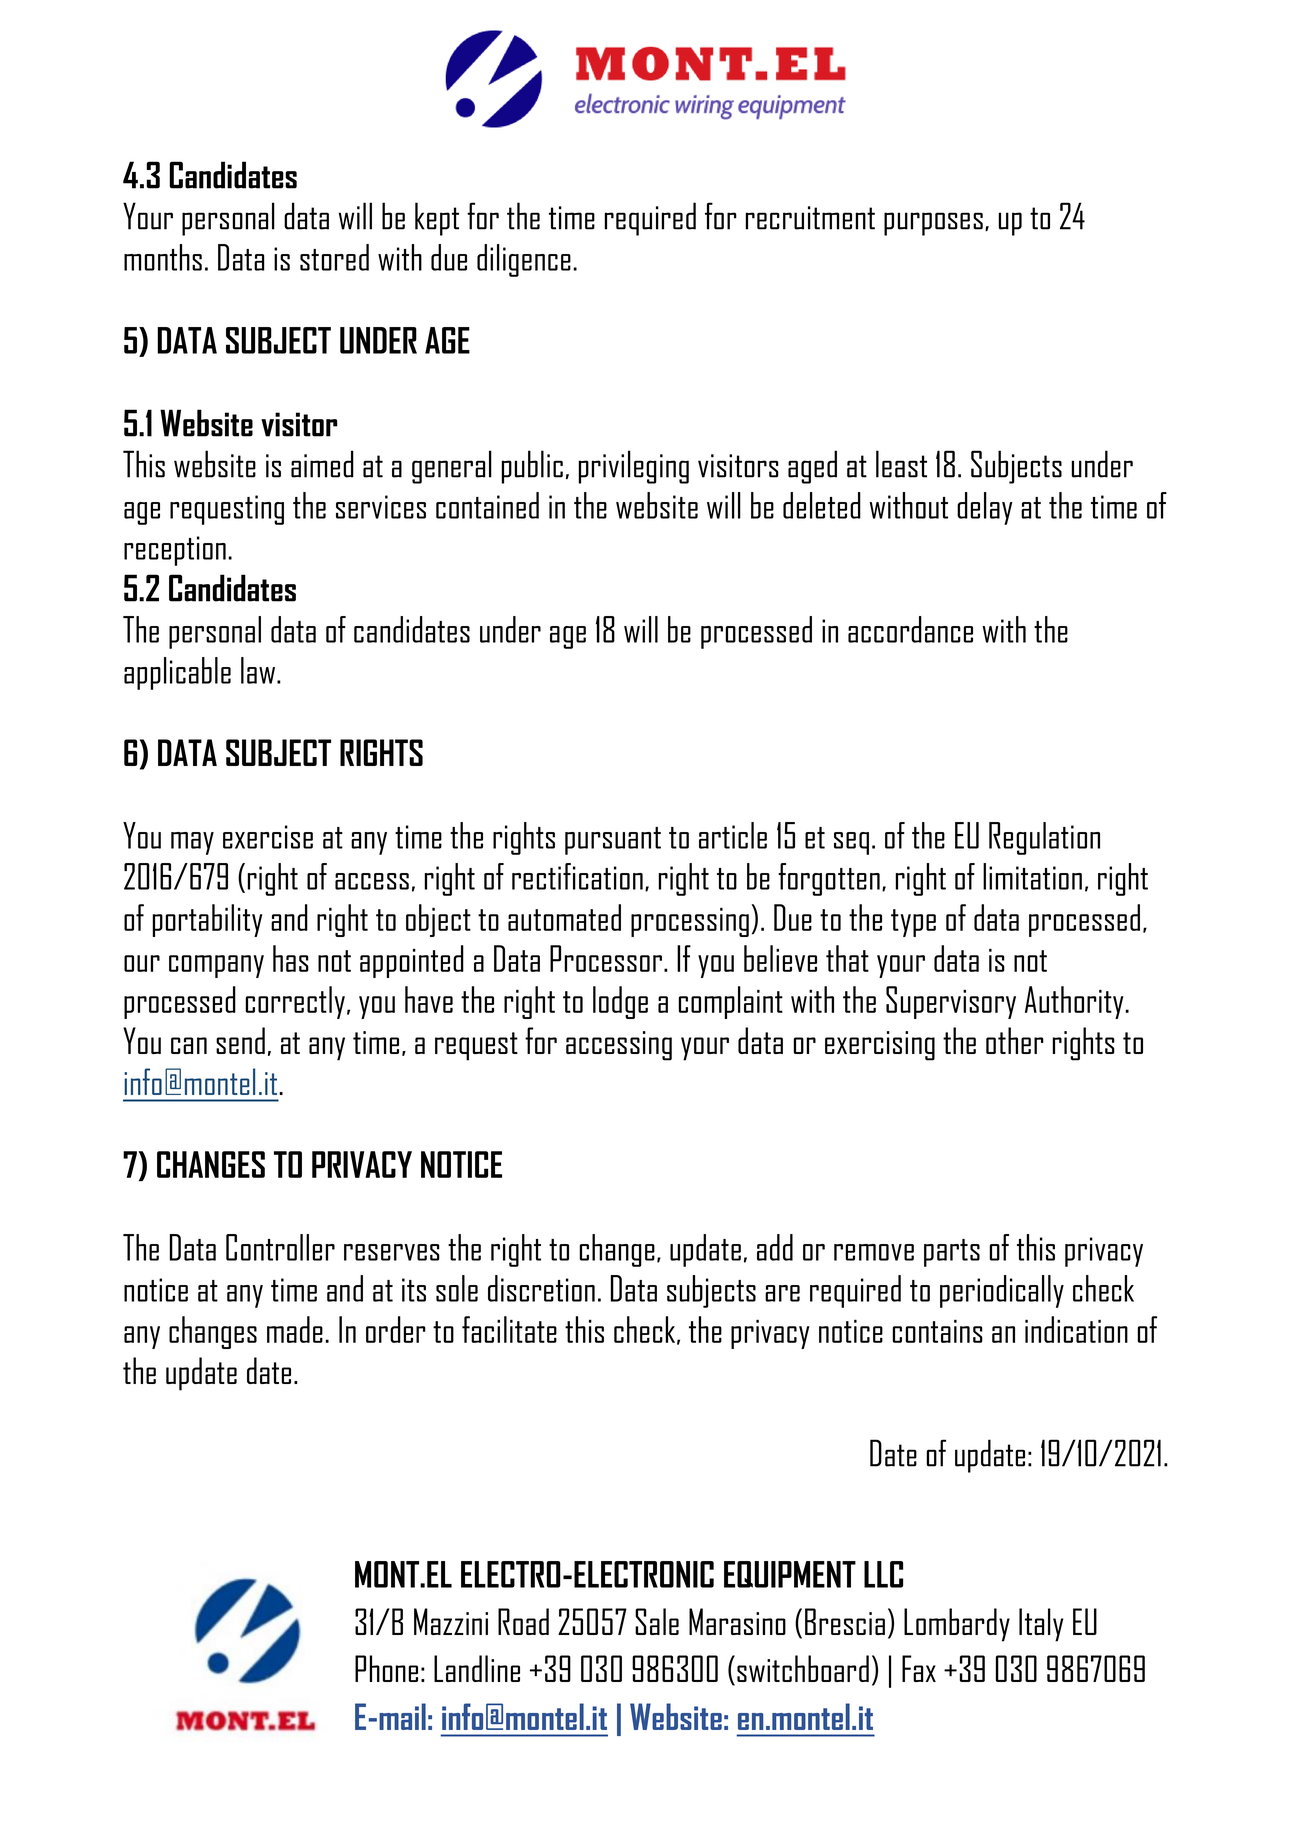 This page has height=1827, width=1292. Describe the element at coordinates (386, 1668) in the page. I see `Phone` at that location.
